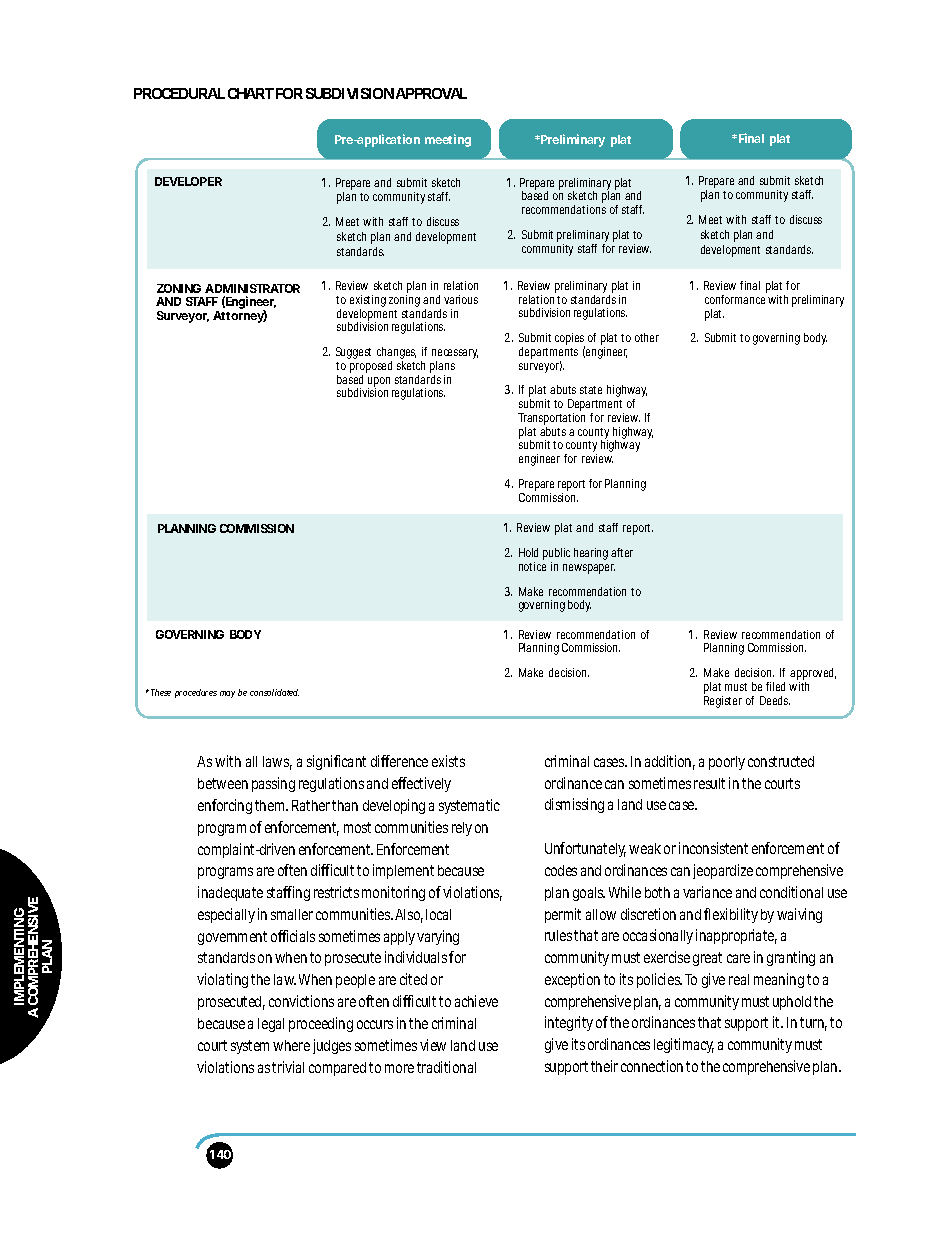 This image has height=1233, width=952. I want to click on conformance, so click(735, 299).
